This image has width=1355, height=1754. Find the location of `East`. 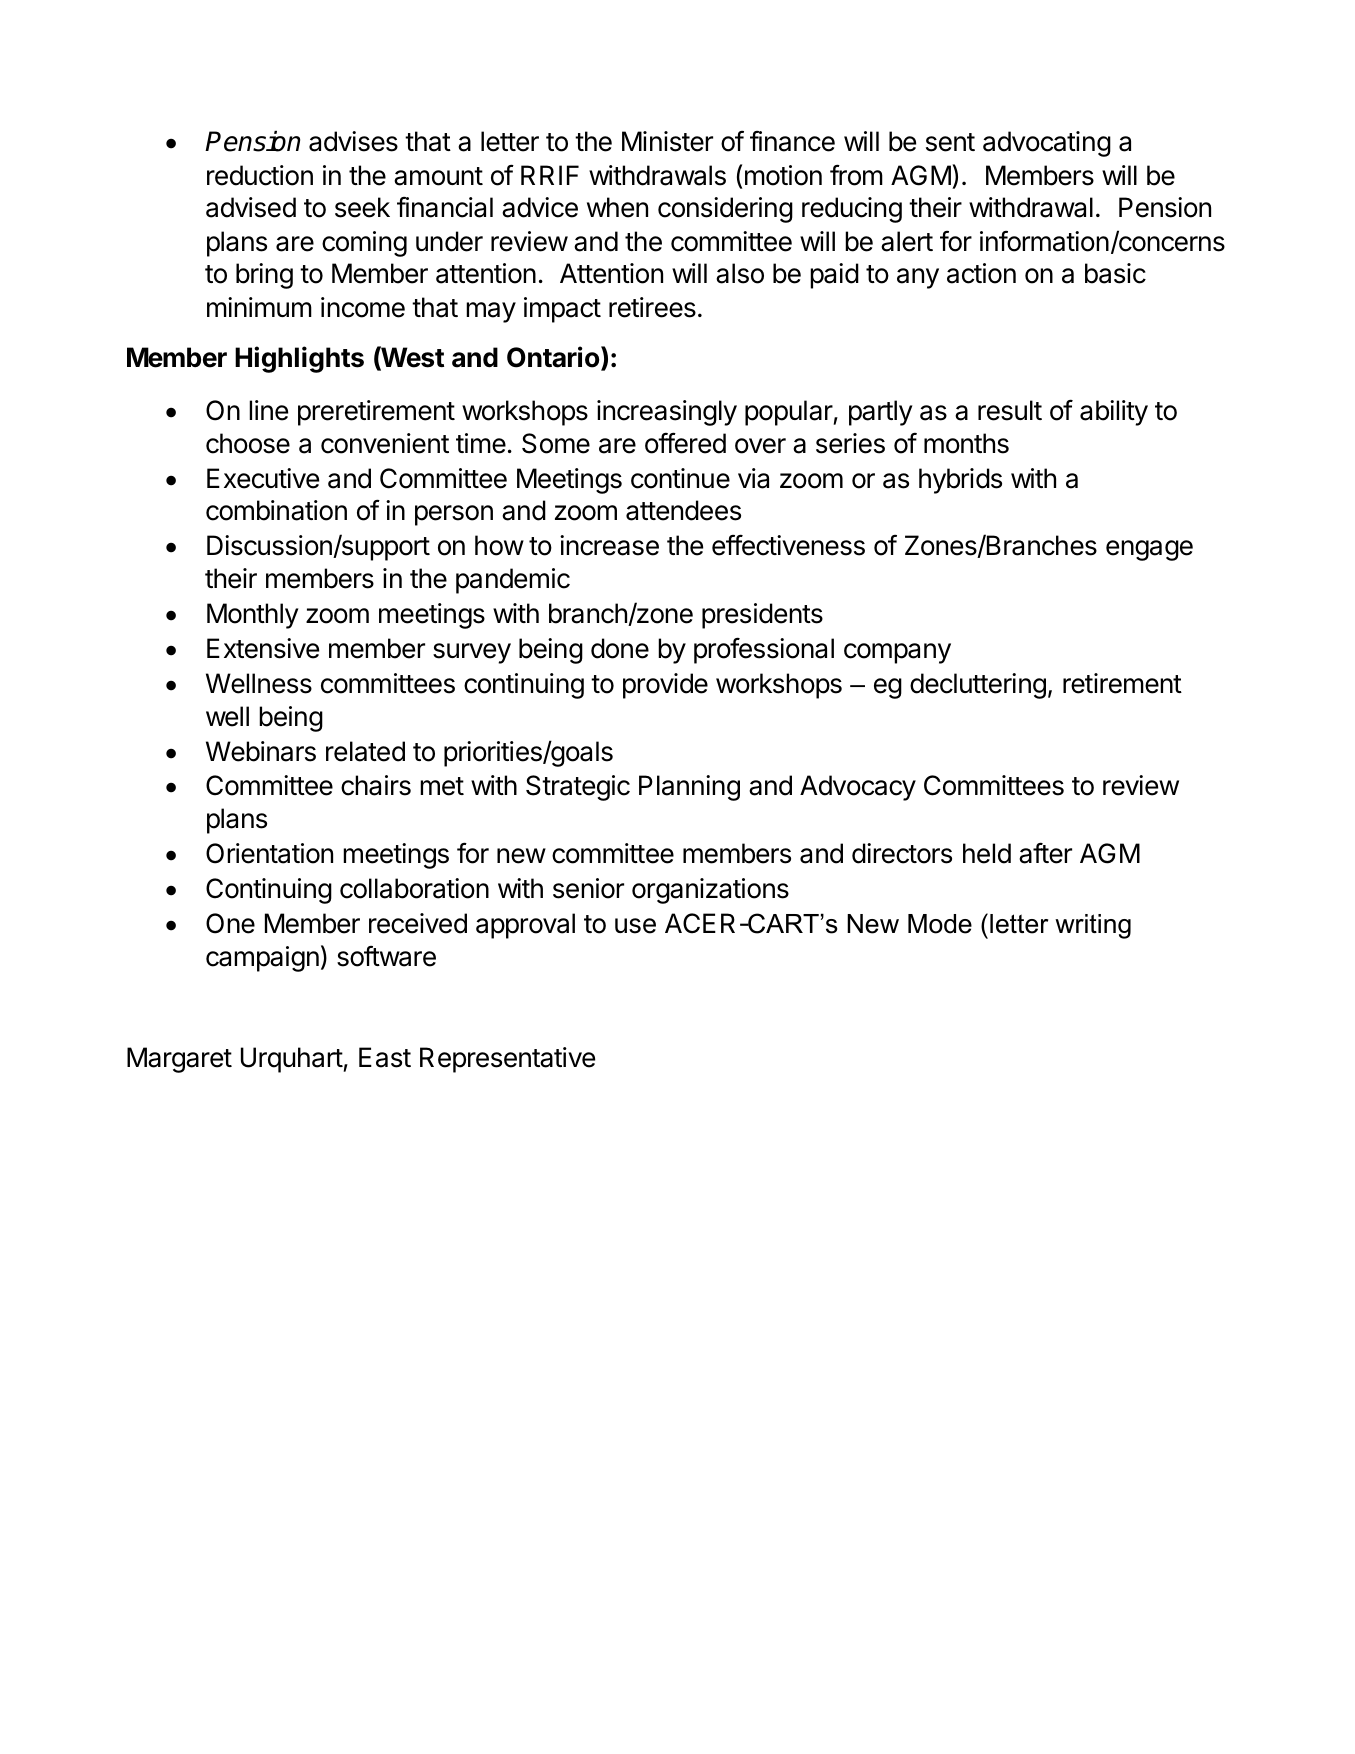

East is located at coordinates (385, 1057).
